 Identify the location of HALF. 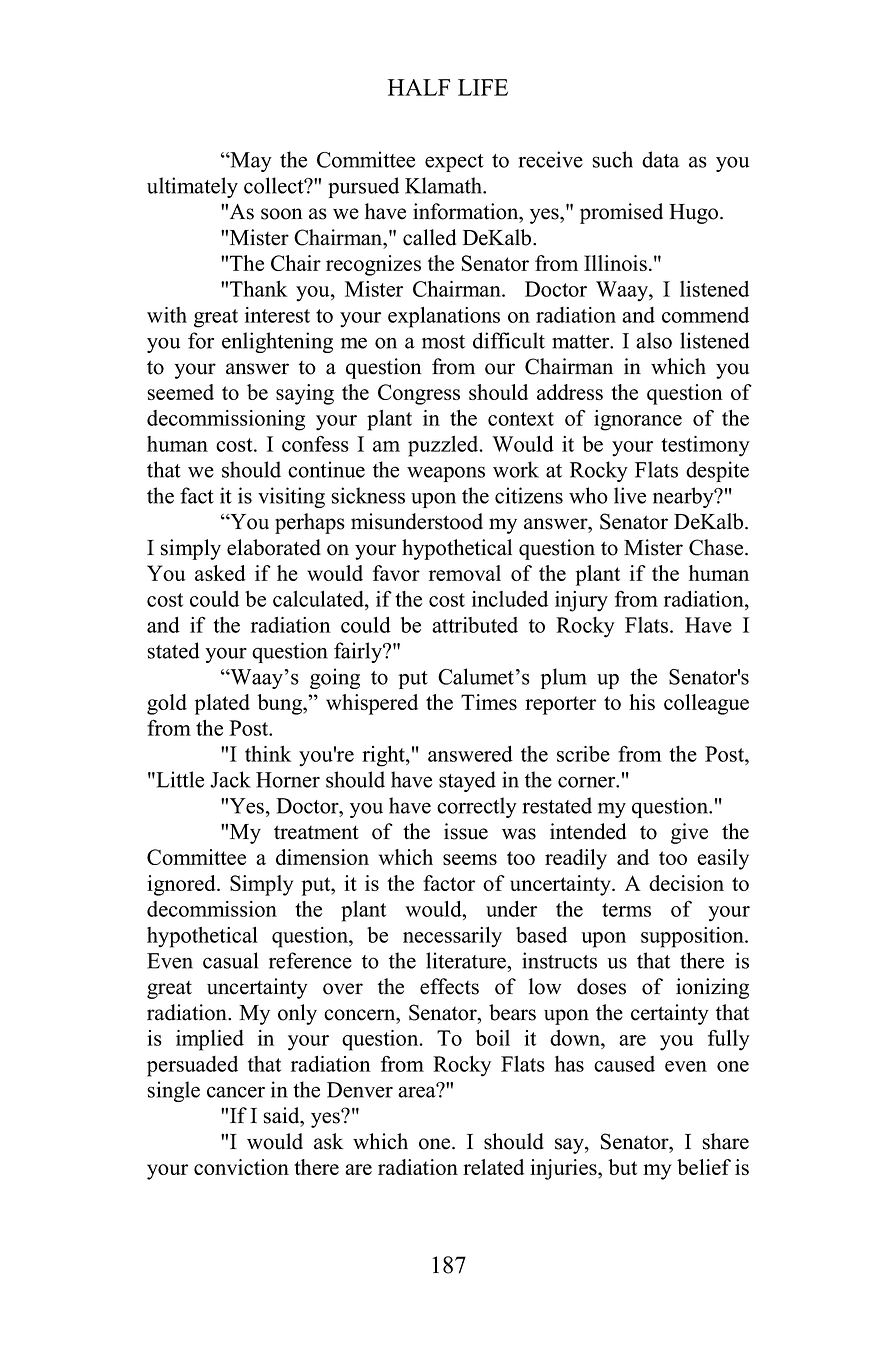
(419, 87).
